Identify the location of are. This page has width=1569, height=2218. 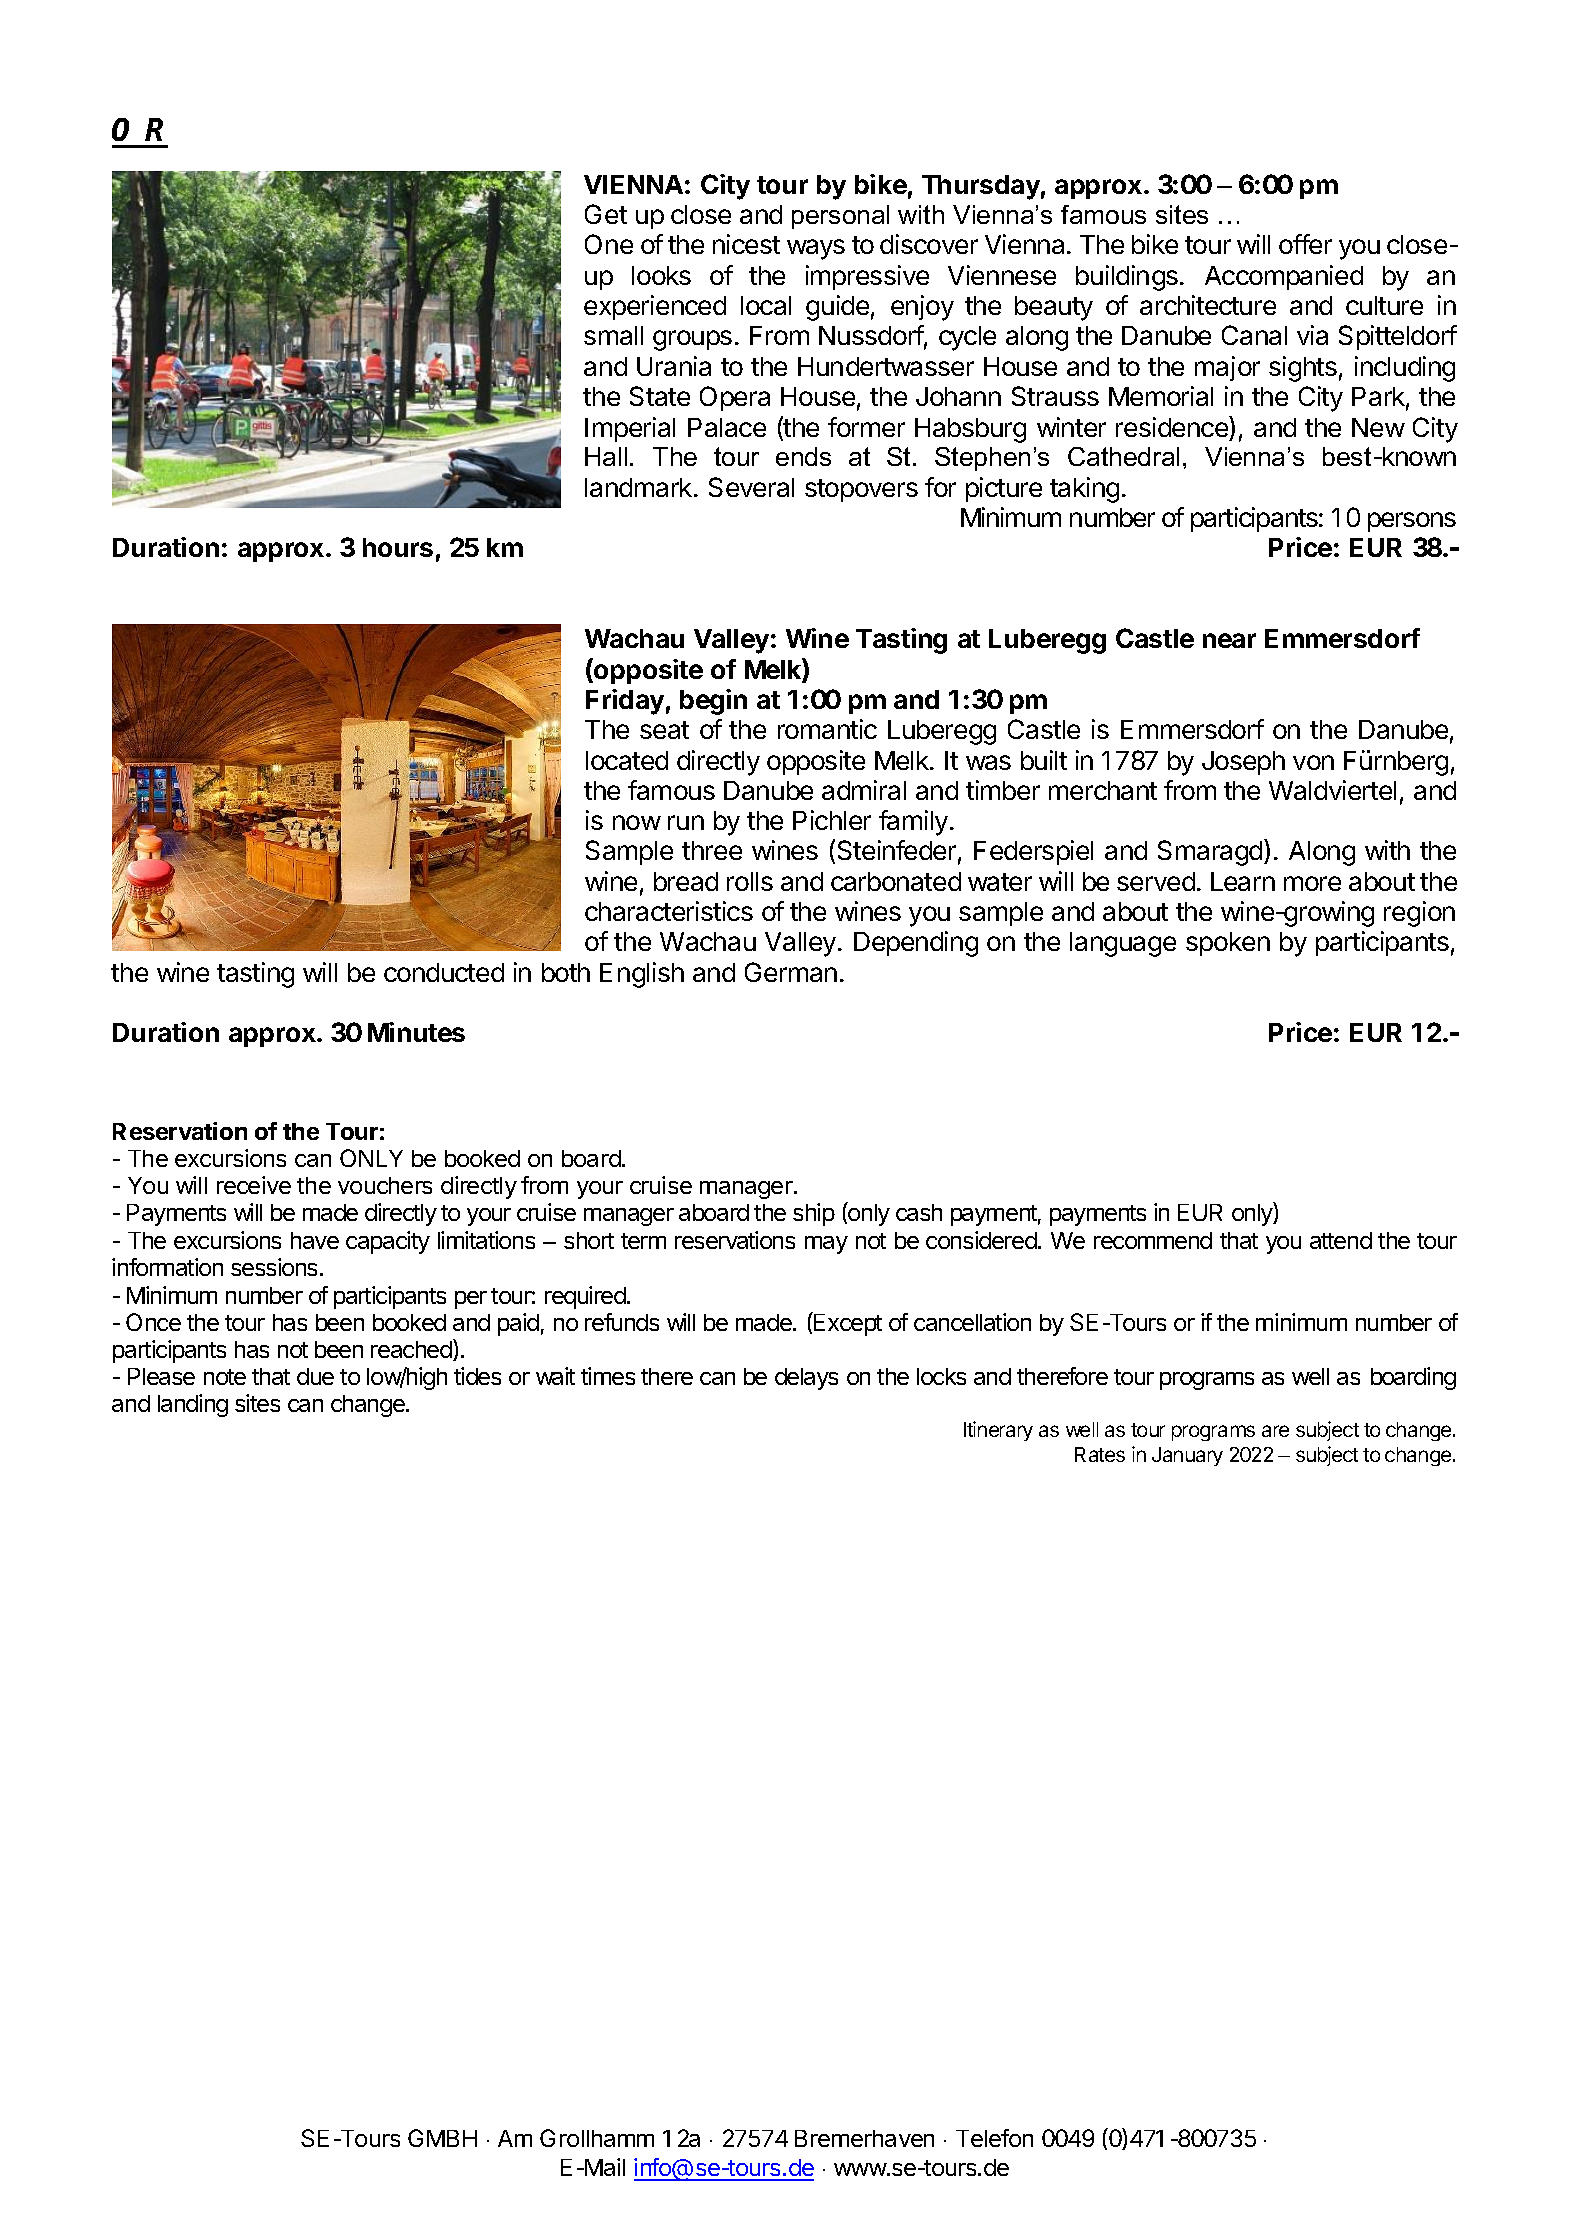
(1275, 1431).
